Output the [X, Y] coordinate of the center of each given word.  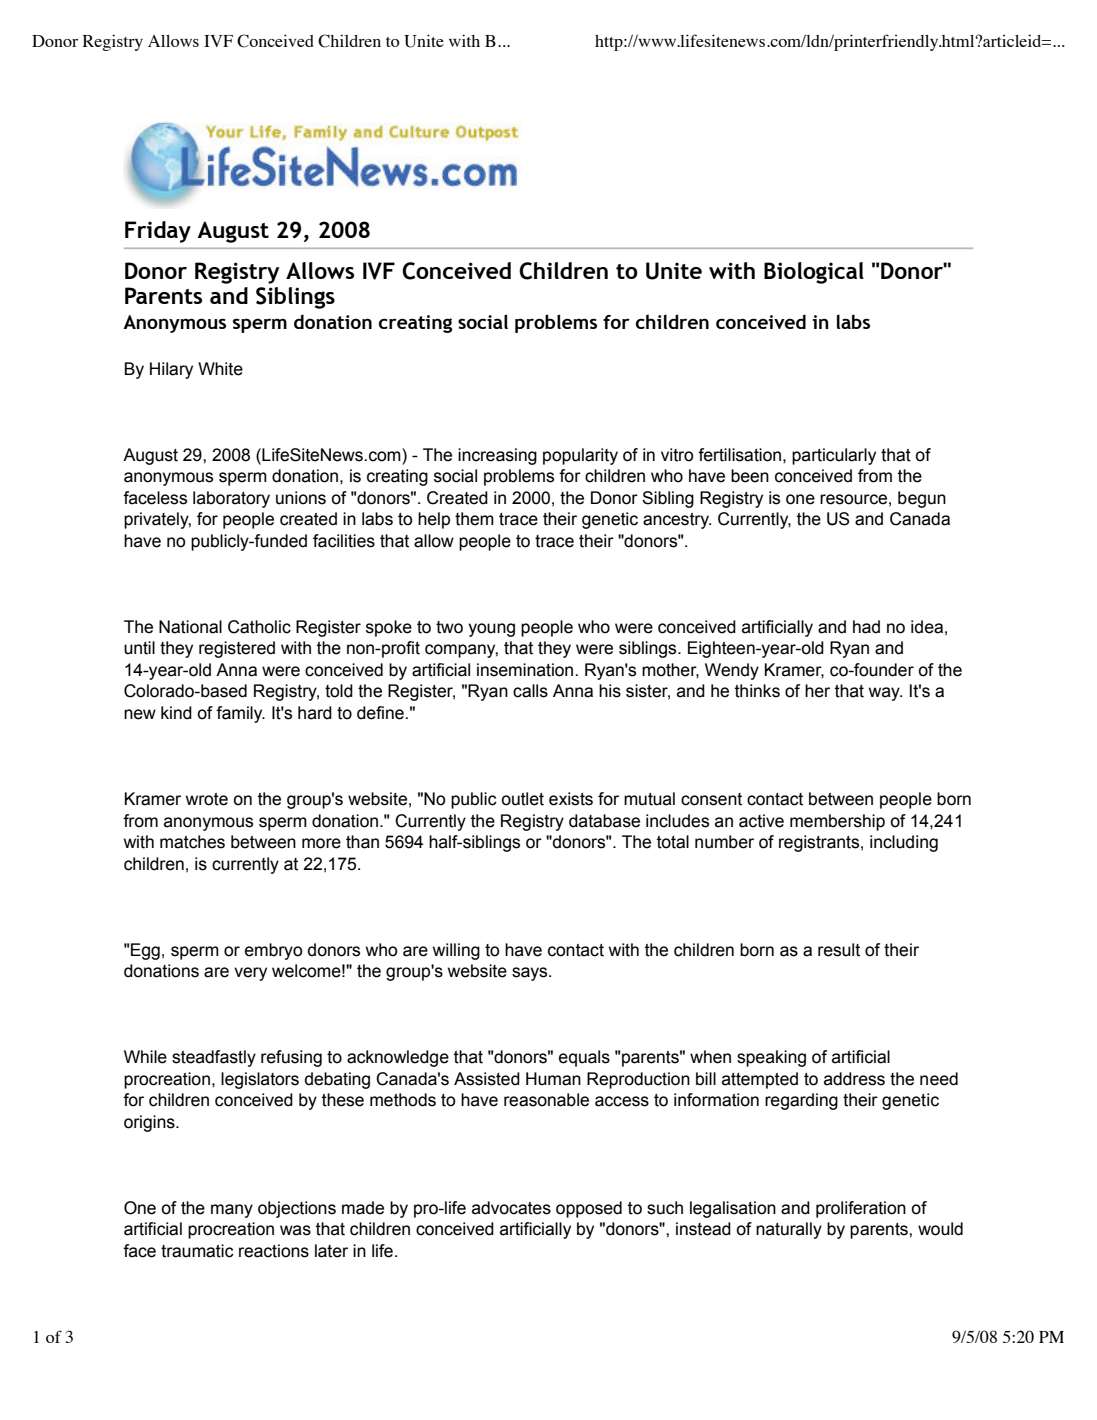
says [531, 974]
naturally [789, 1230]
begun [922, 499]
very [250, 974]
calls [530, 691]
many [232, 1211]
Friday [158, 232]
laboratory [231, 499]
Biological [814, 273]
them [474, 519]
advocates [511, 1208]
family [240, 714]
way [885, 694]
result [839, 950]
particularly [834, 456]
